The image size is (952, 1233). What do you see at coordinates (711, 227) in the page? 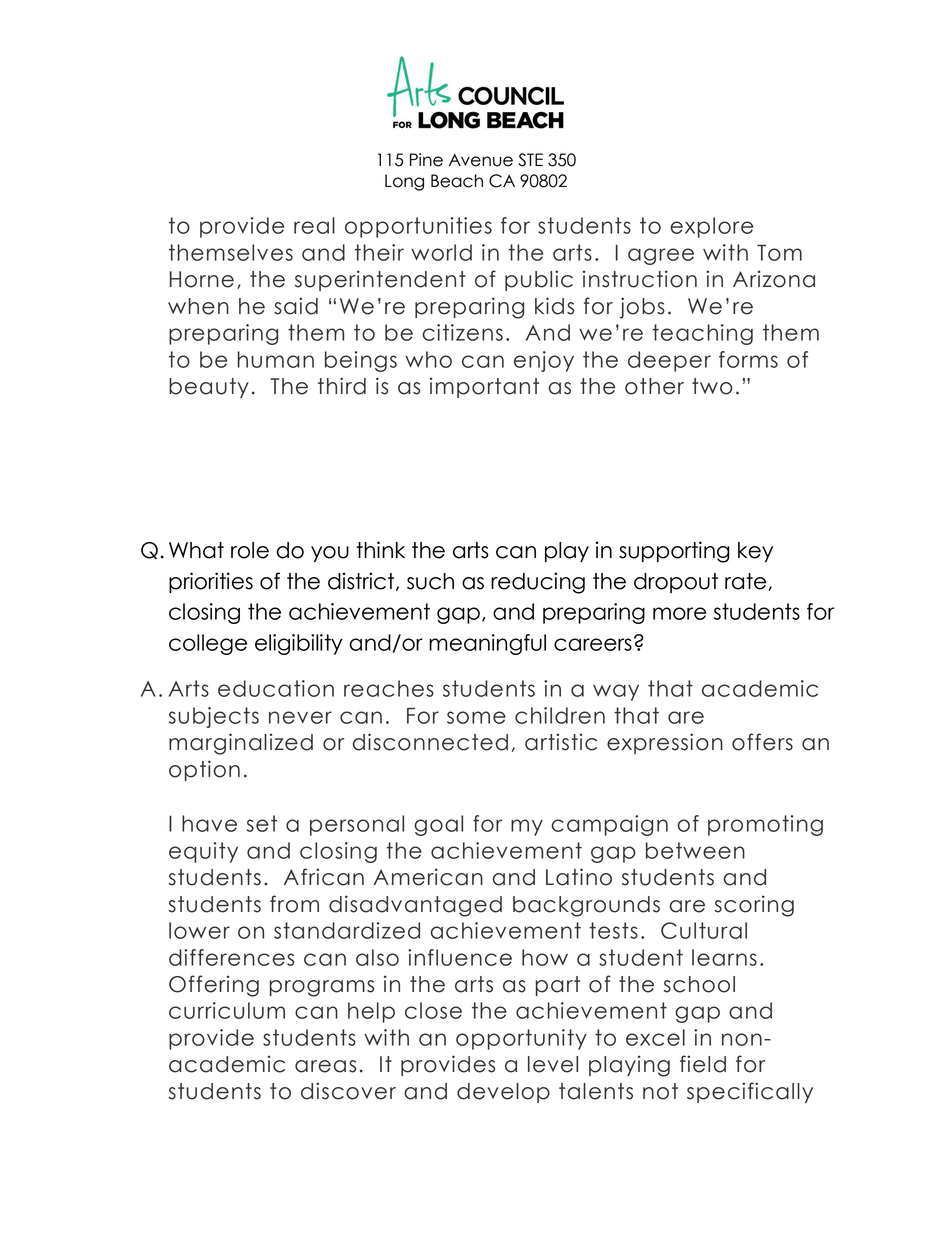
I see `explore` at bounding box center [711, 227].
